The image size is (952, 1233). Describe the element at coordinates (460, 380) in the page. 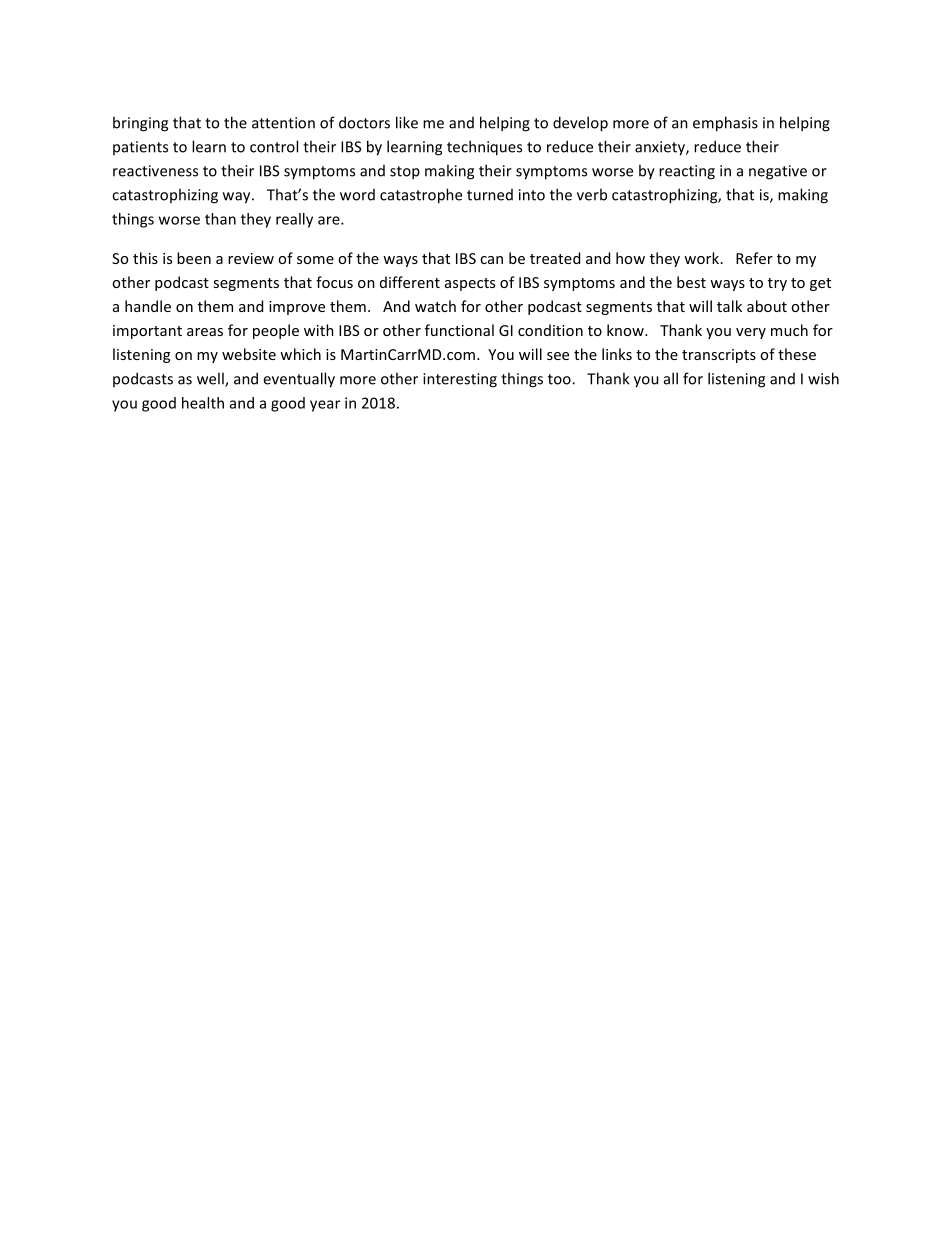

I see `interesting` at that location.
